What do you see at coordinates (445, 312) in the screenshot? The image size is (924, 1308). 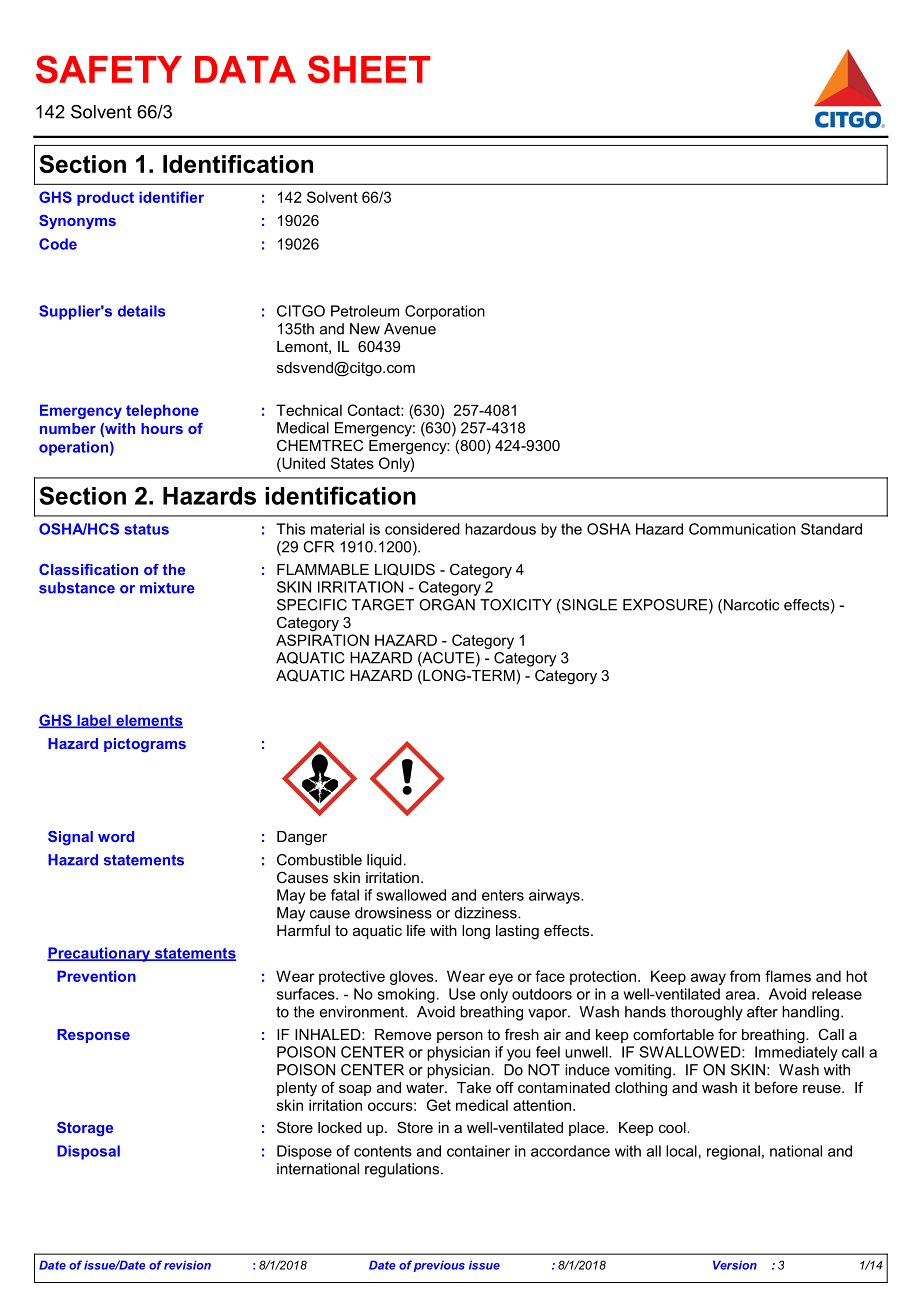 I see `Corporation` at bounding box center [445, 312].
